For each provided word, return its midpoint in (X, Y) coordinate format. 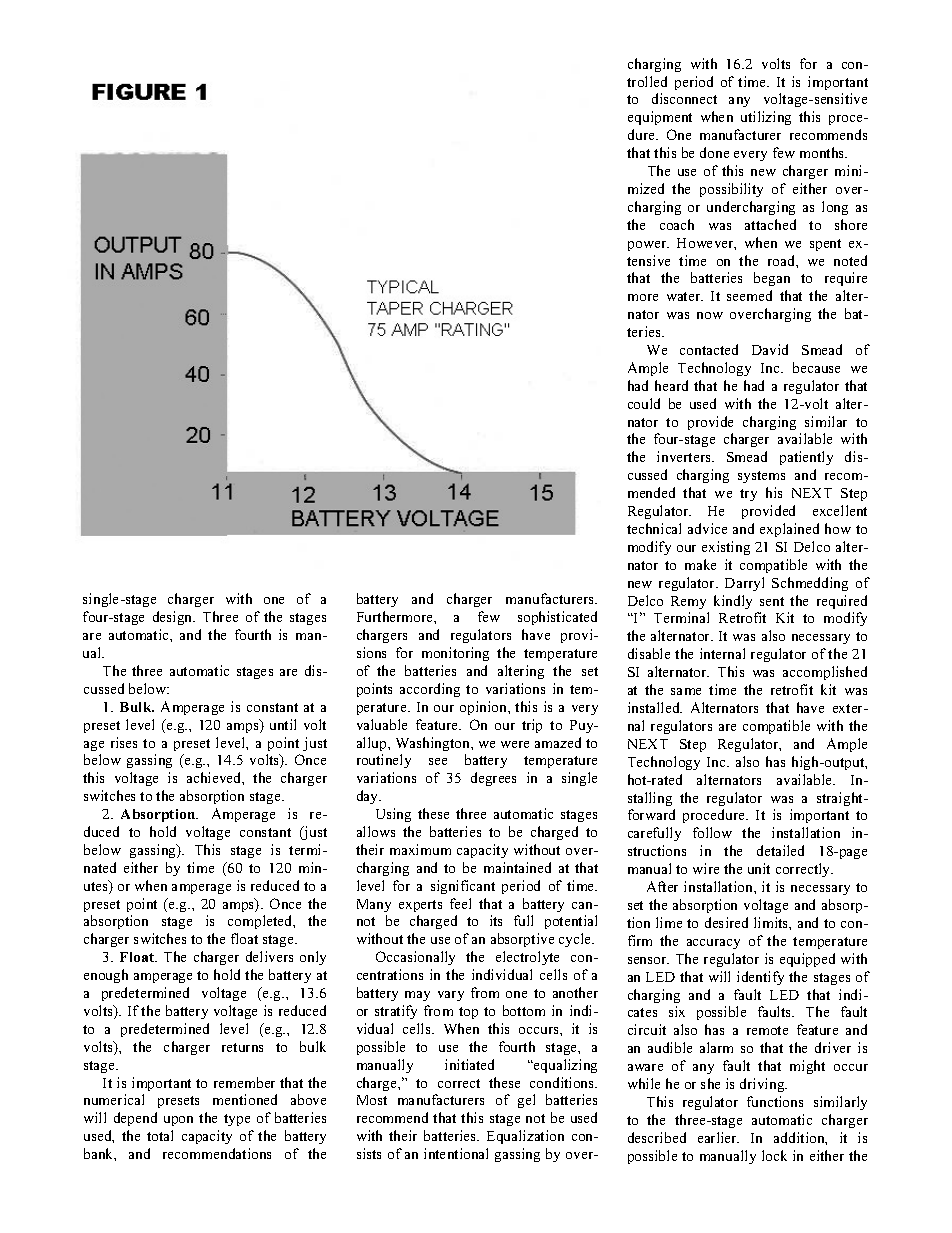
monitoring (455, 654)
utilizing (766, 118)
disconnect (684, 98)
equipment (660, 118)
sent (772, 601)
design (174, 618)
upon (178, 1121)
